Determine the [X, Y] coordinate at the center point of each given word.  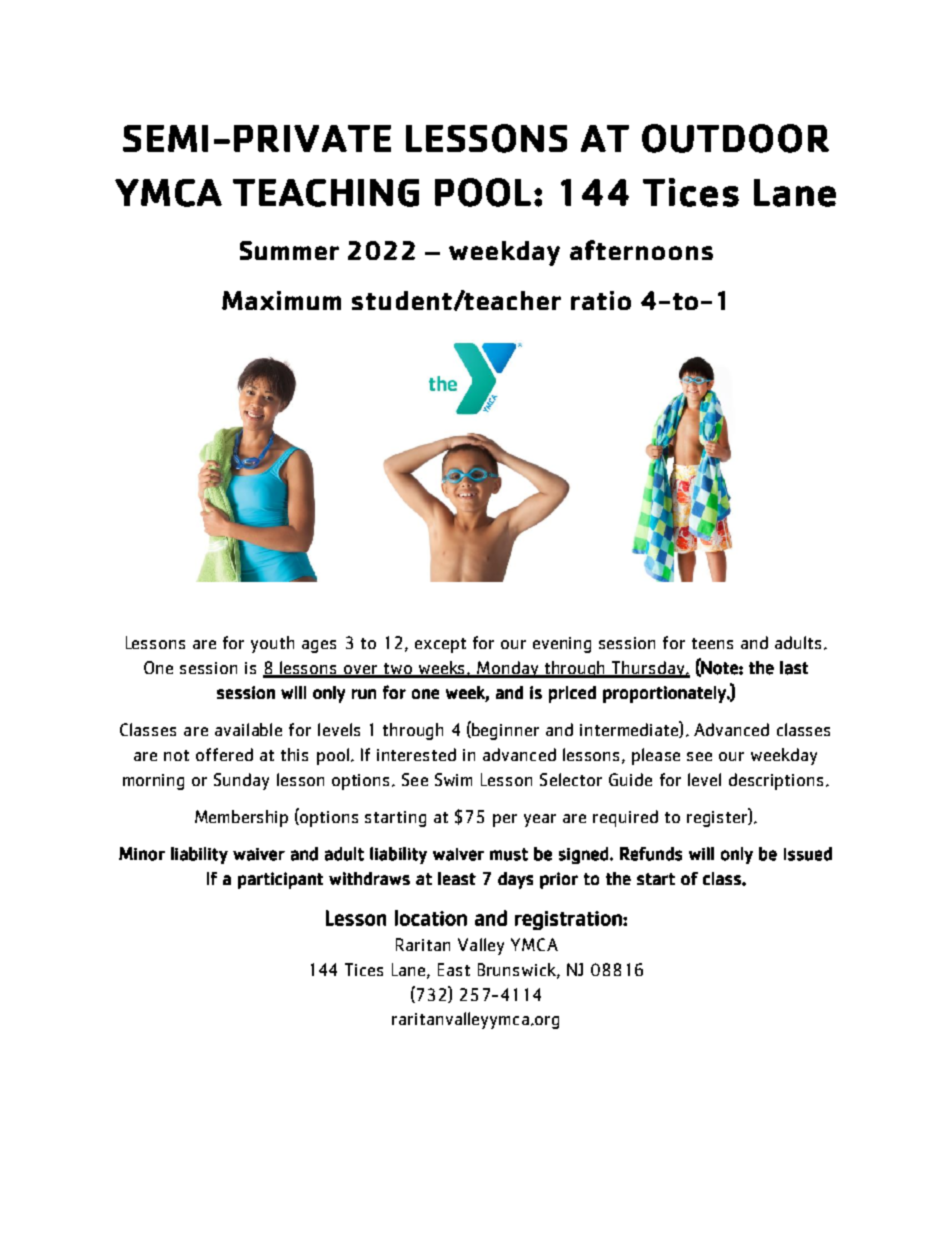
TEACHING [326, 193]
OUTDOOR [735, 138]
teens [712, 643]
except [440, 645]
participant [280, 880]
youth [272, 644]
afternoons [641, 250]
